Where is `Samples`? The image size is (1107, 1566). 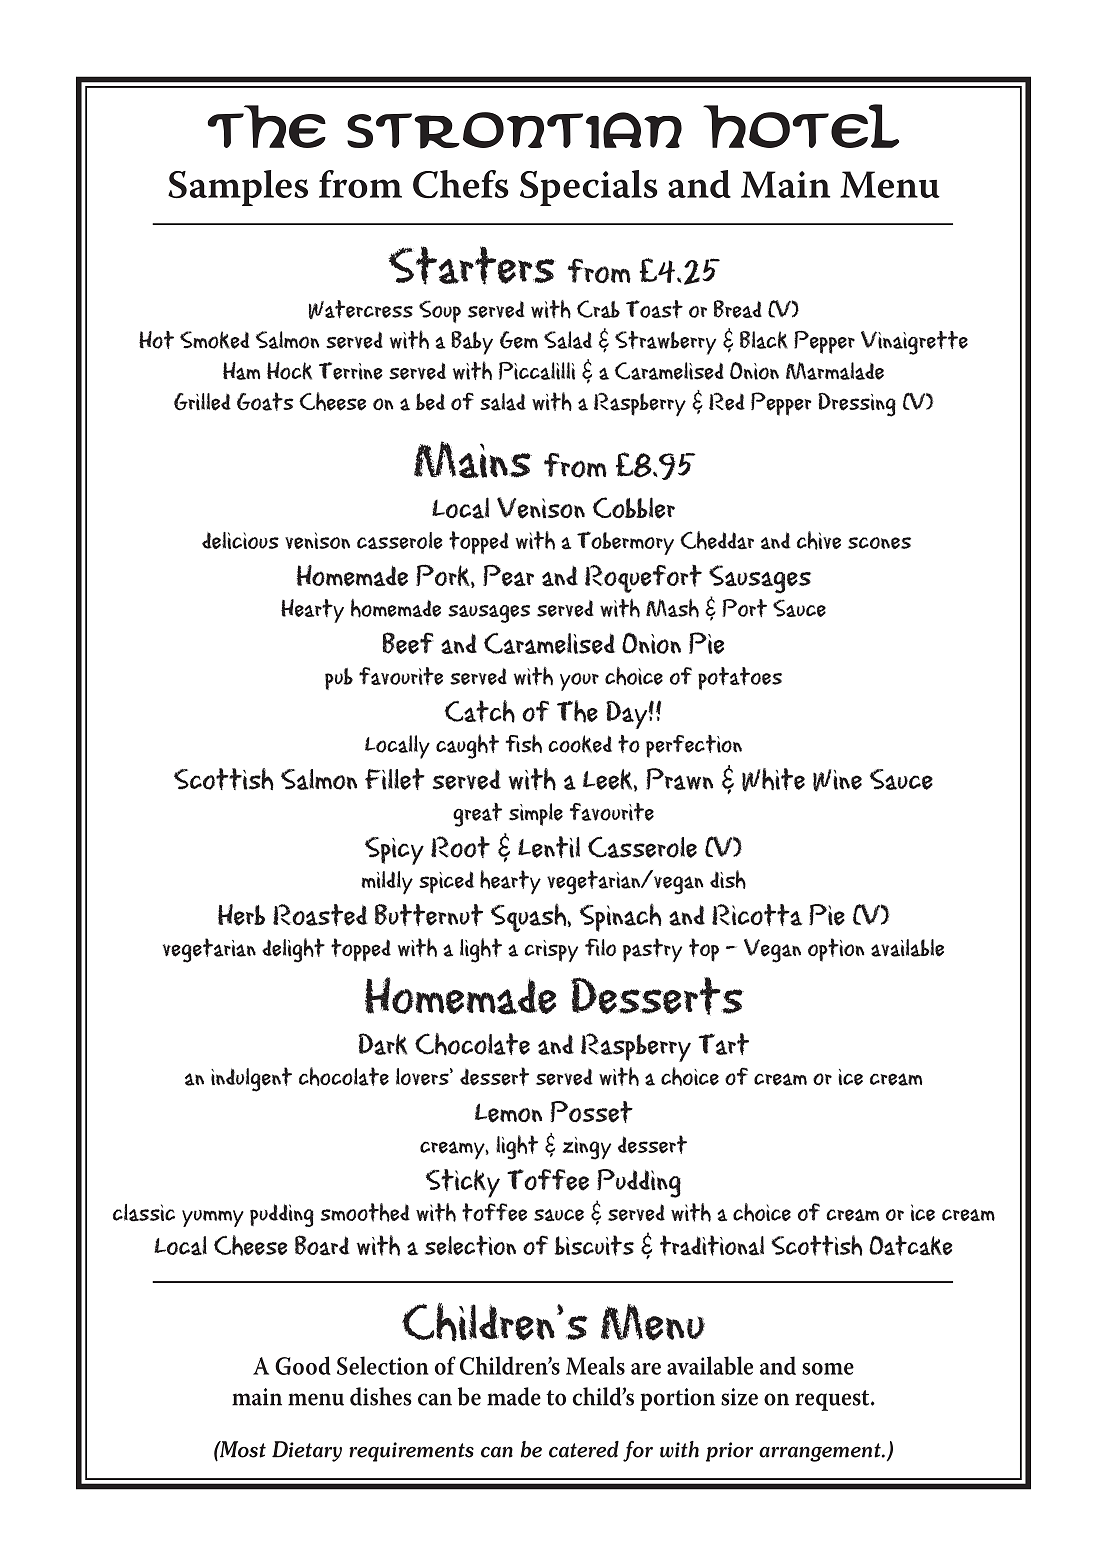 Samples is located at coordinates (238, 188).
